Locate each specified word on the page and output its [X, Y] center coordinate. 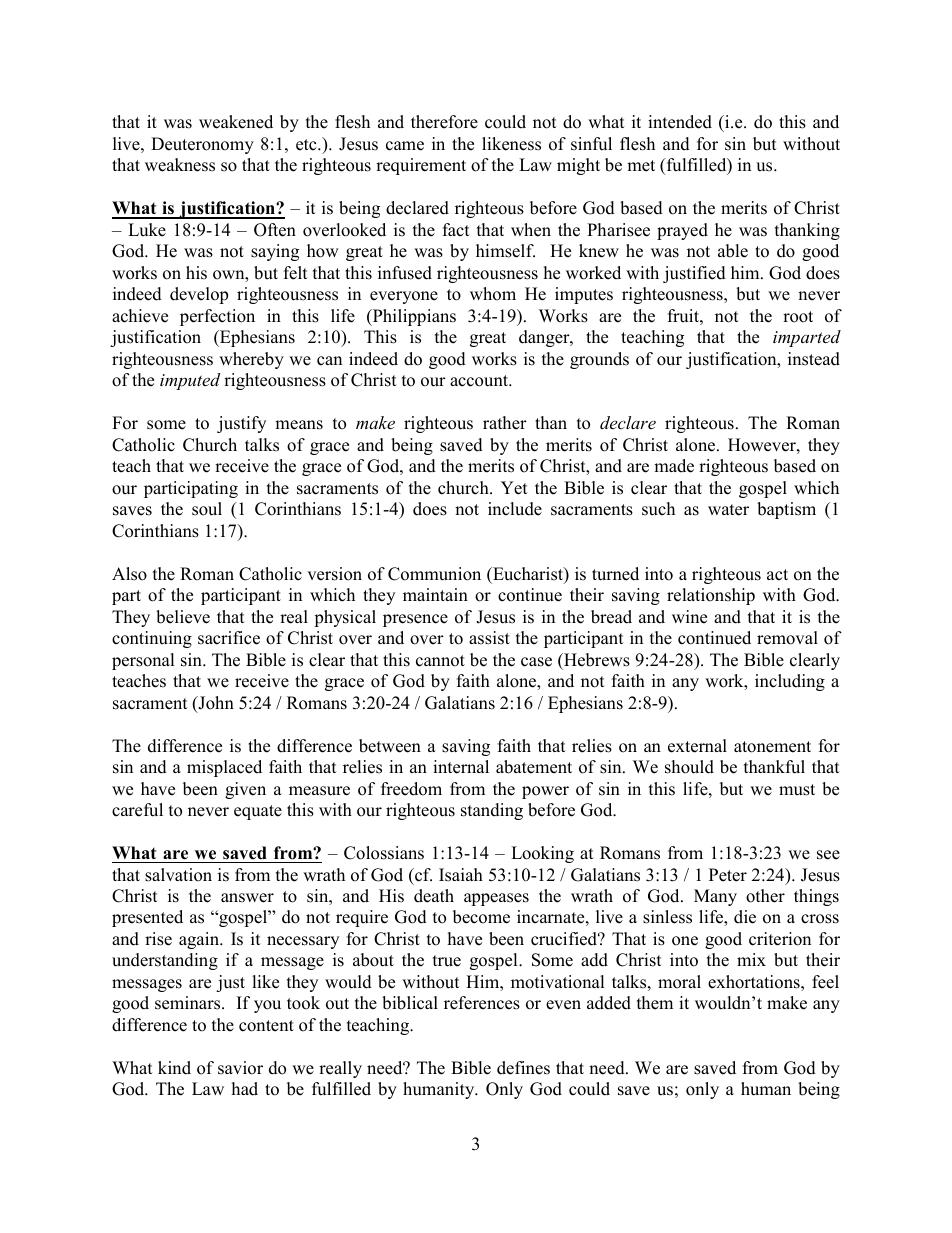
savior [240, 1068]
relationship [711, 596]
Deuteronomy [202, 145]
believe [183, 617]
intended [680, 122]
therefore [444, 122]
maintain [435, 594]
